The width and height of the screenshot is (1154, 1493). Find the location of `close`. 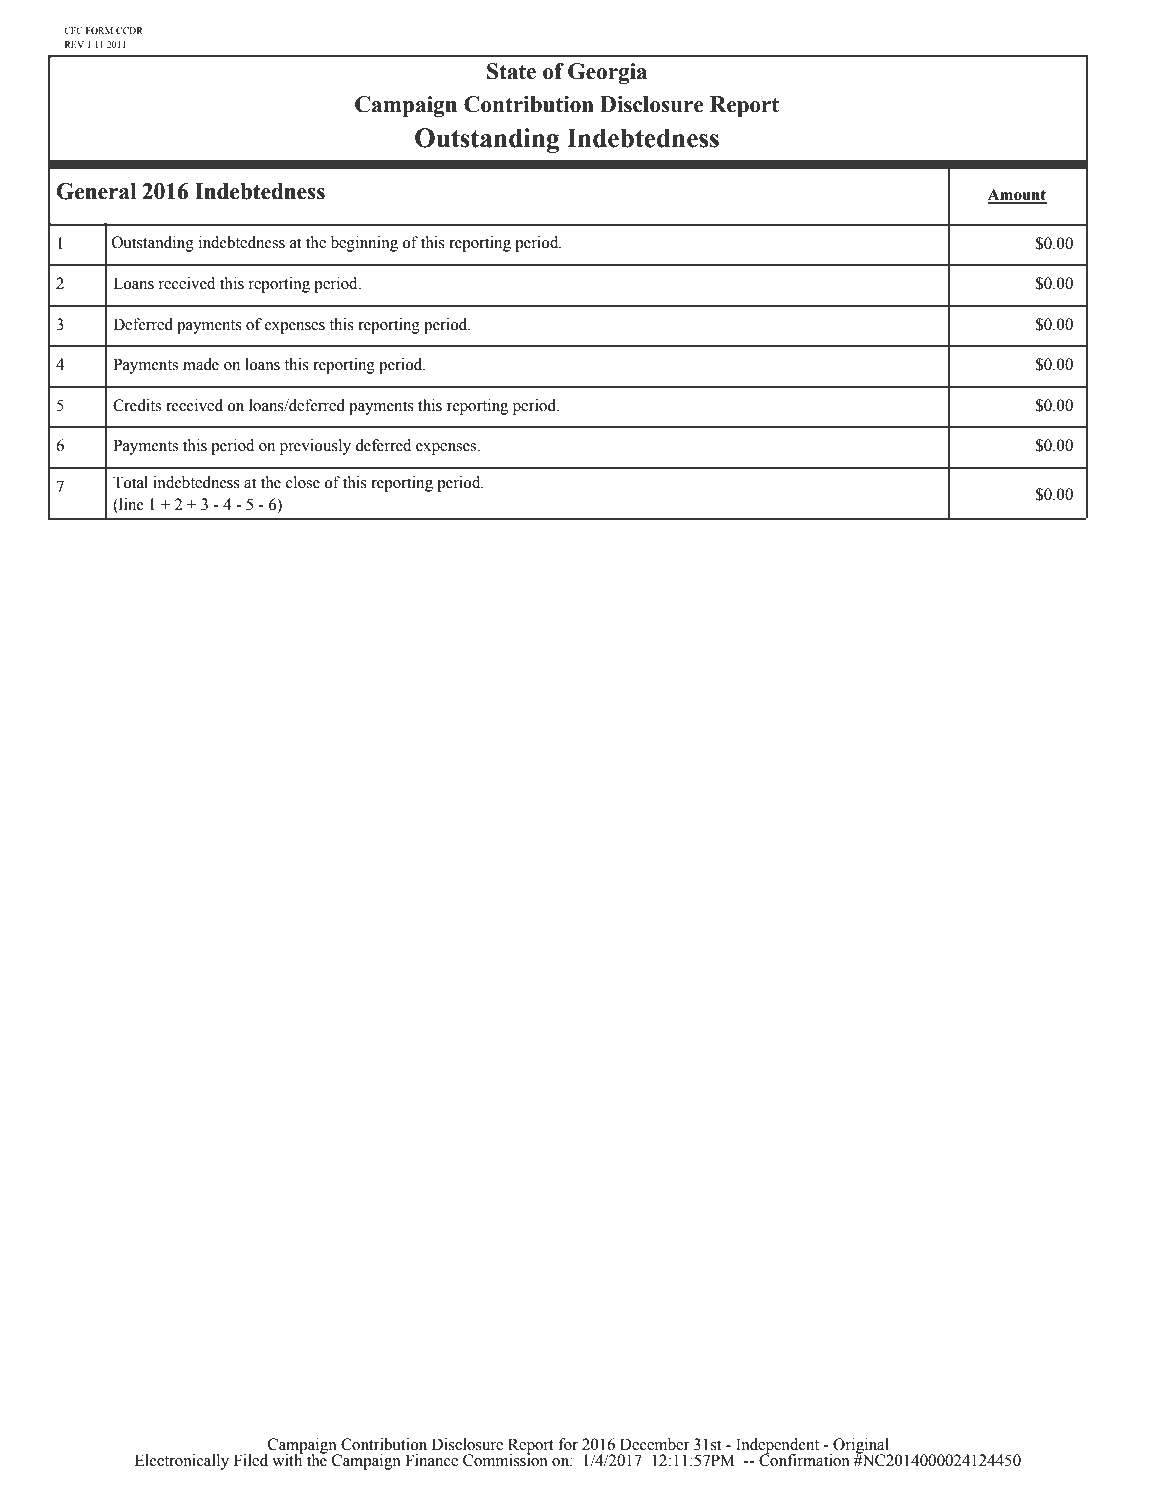

close is located at coordinates (303, 482).
